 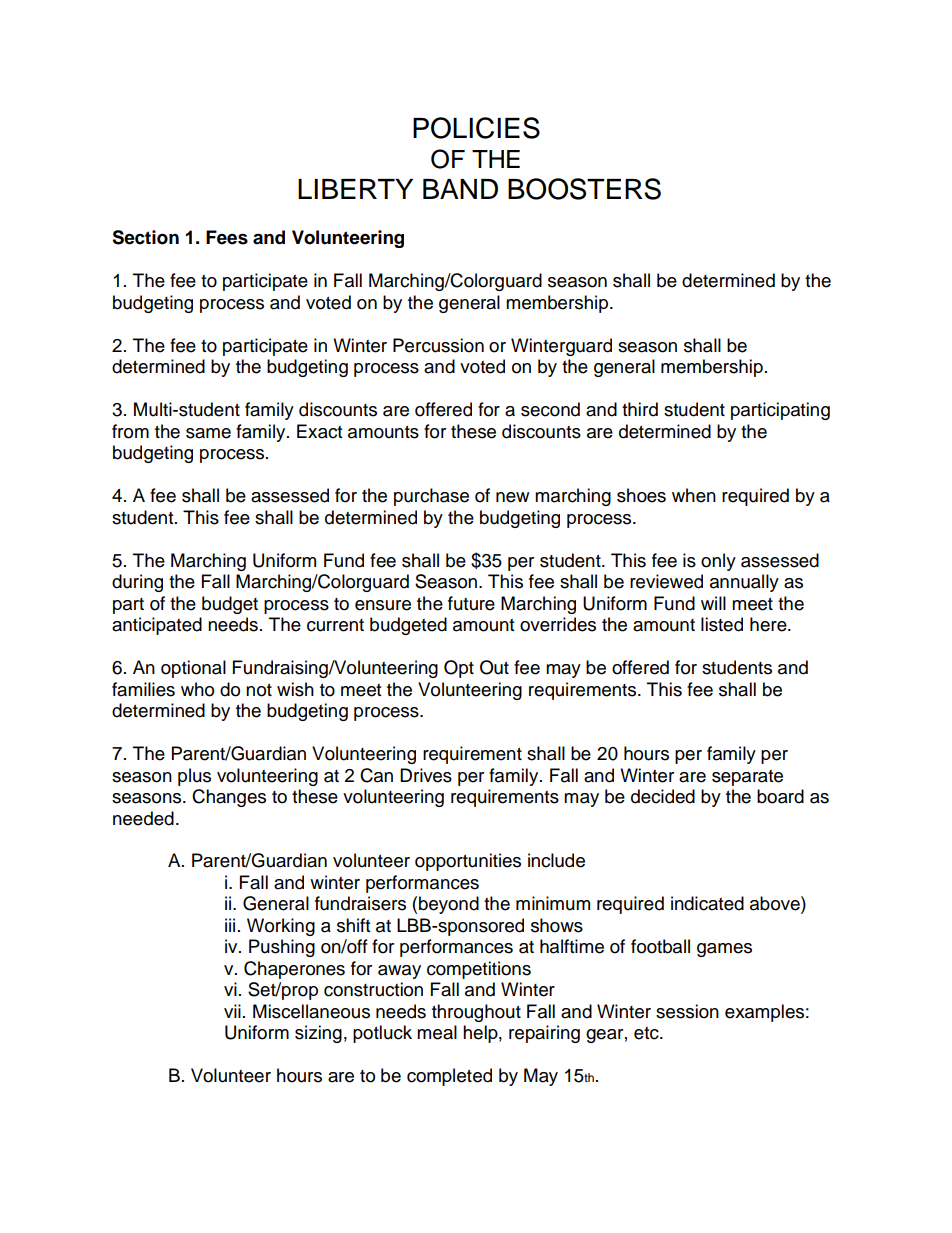 What do you see at coordinates (437, 1032) in the screenshot?
I see `meal` at bounding box center [437, 1032].
